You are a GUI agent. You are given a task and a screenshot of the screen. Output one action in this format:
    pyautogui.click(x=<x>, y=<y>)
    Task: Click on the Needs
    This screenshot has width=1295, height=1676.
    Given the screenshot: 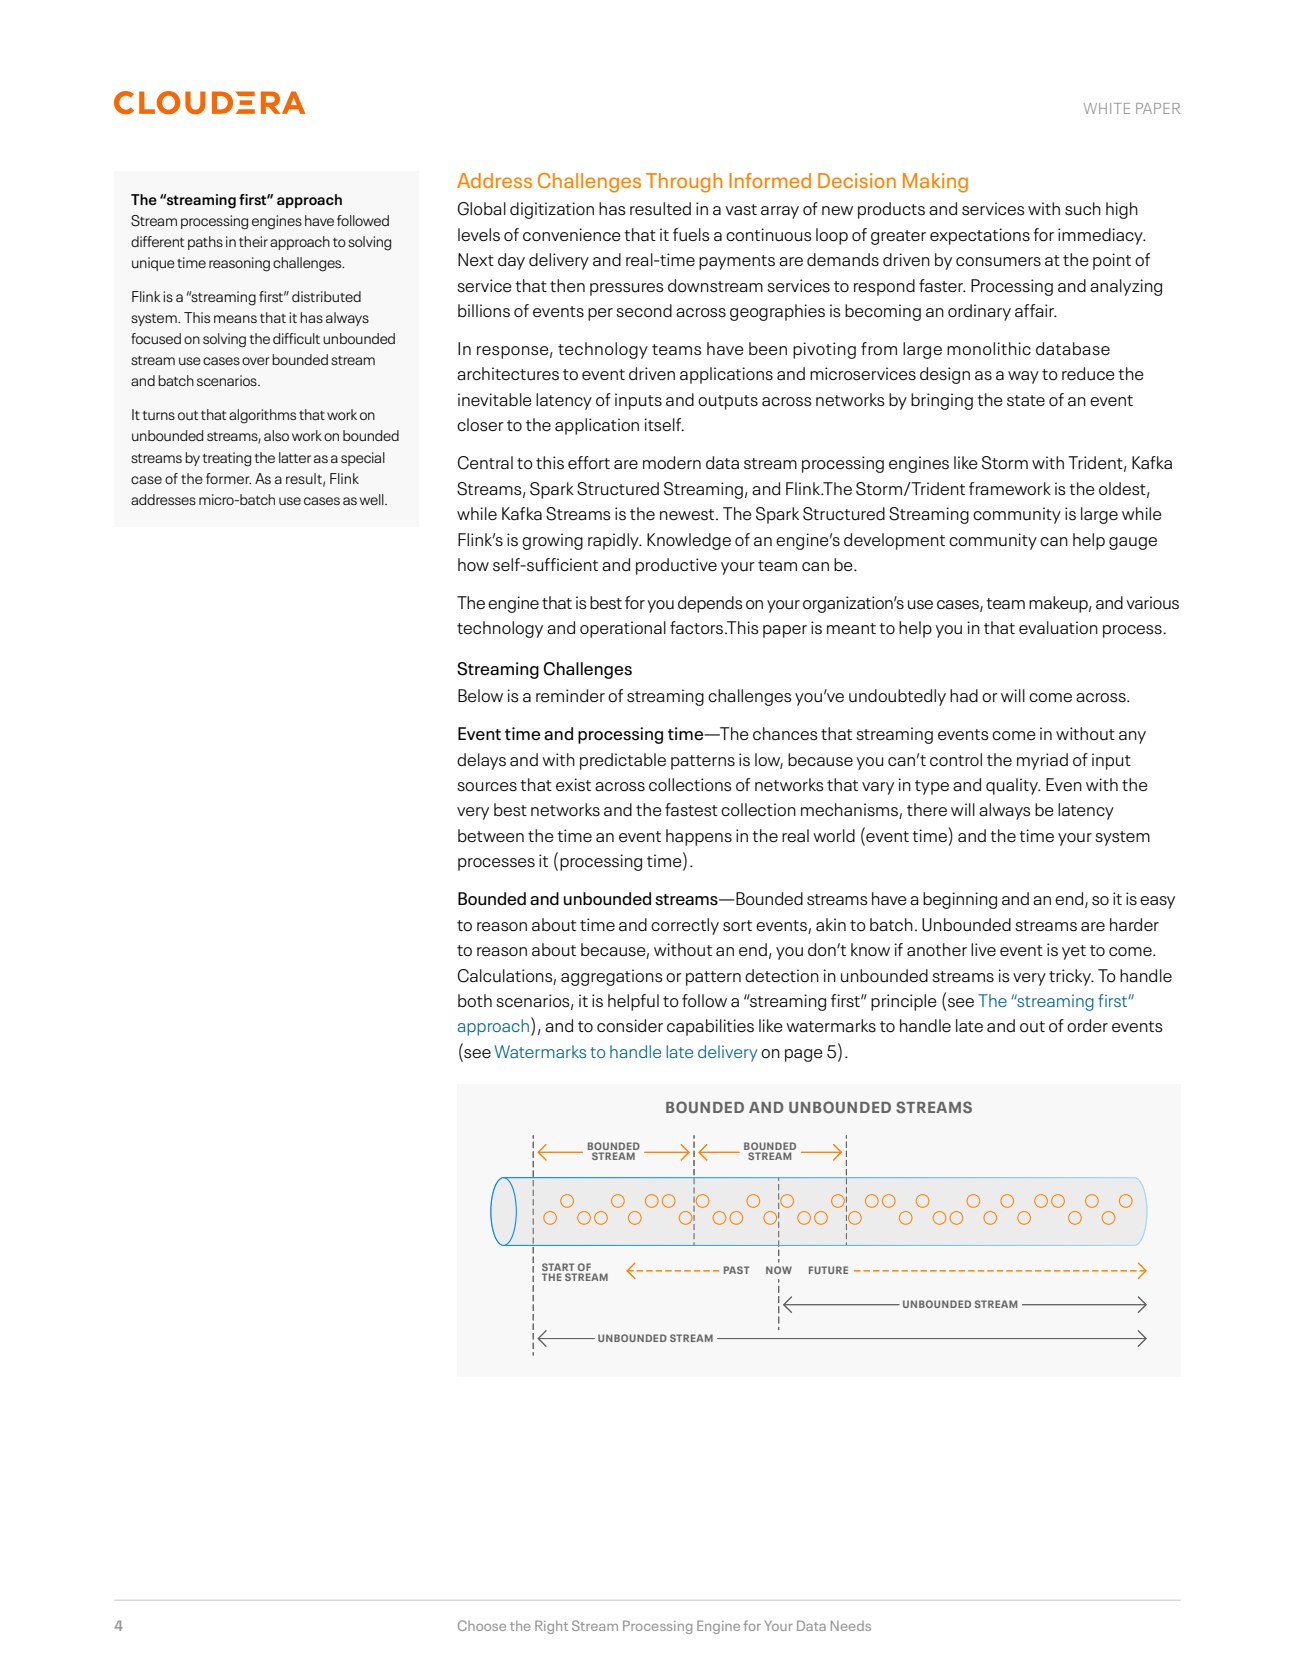 What is the action you would take?
    pyautogui.click(x=851, y=1626)
